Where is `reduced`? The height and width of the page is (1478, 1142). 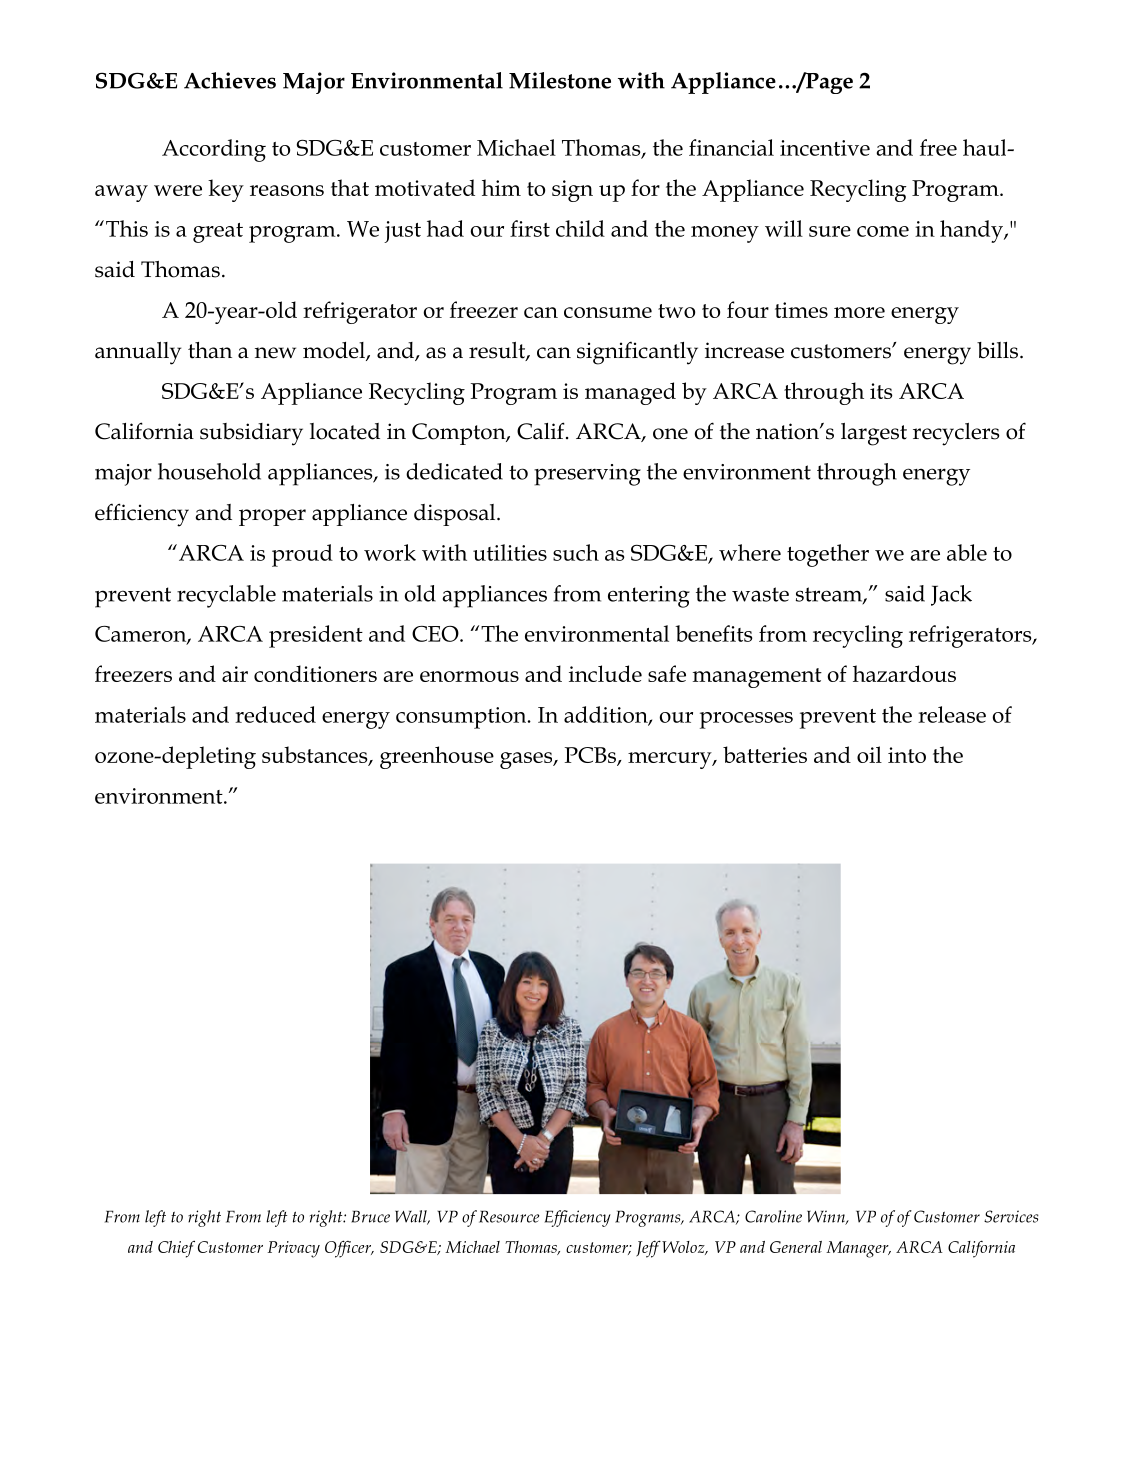 reduced is located at coordinates (275, 714).
